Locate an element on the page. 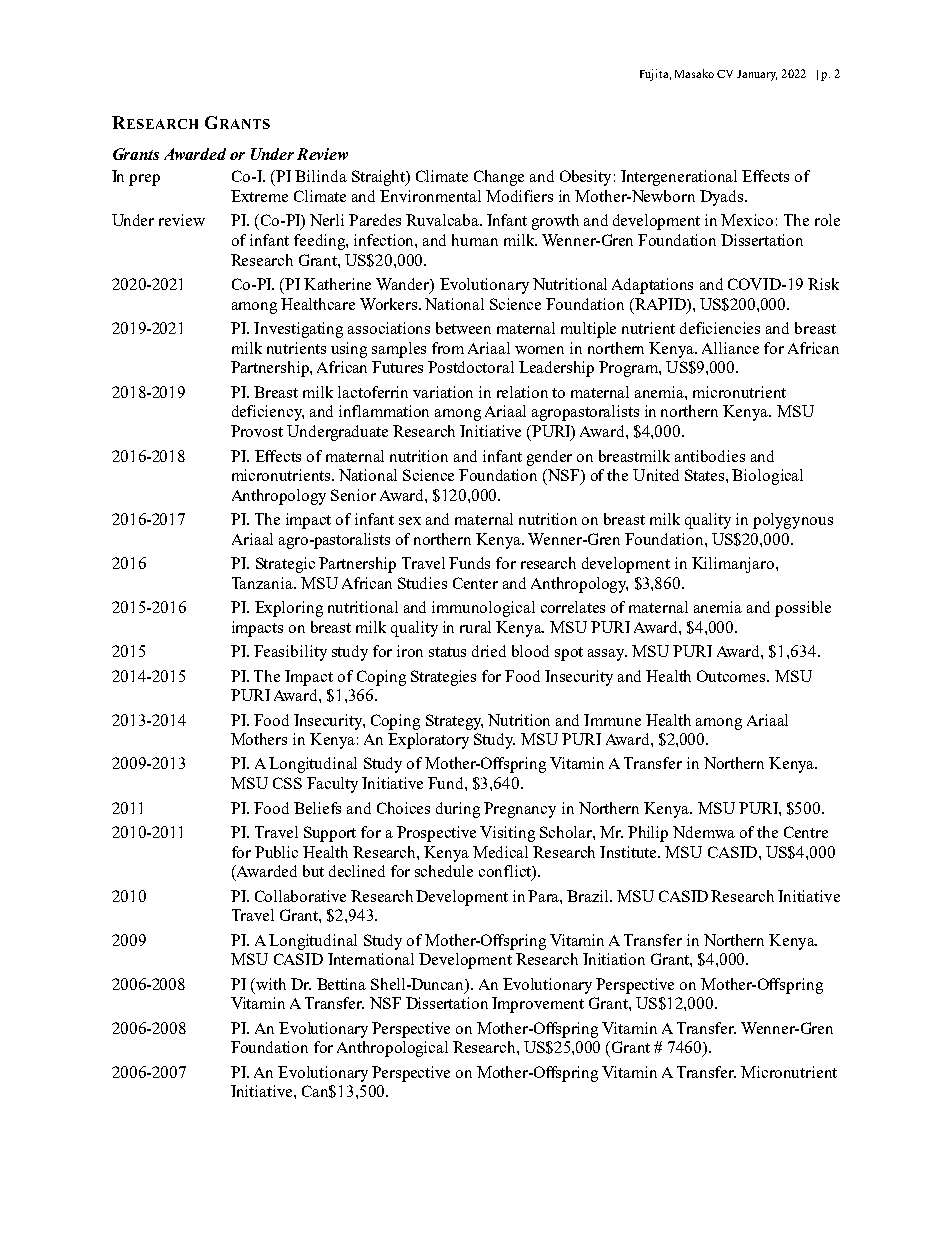 The image size is (952, 1233). Change is located at coordinates (499, 178).
